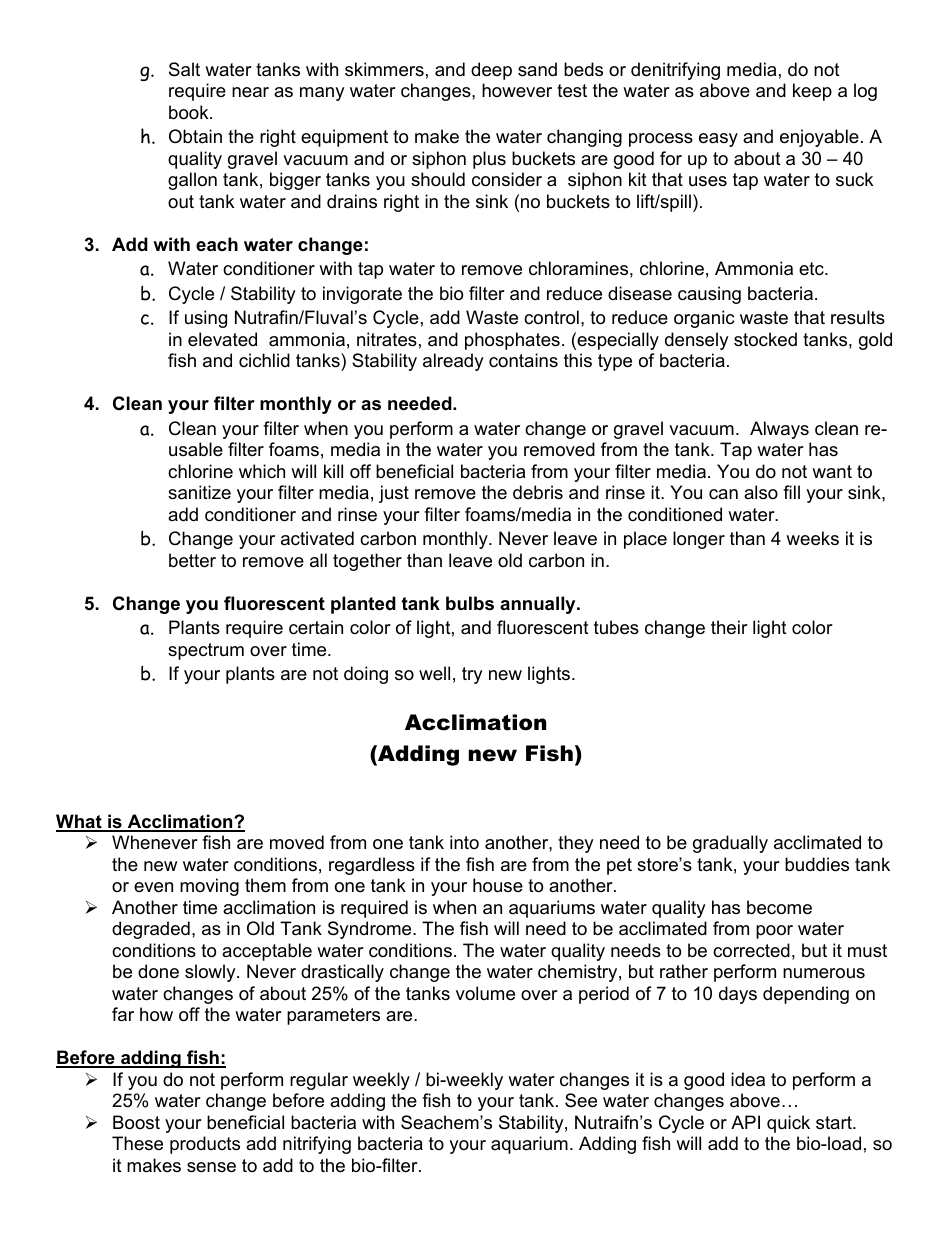  Describe the element at coordinates (581, 1100) in the screenshot. I see `See` at that location.
